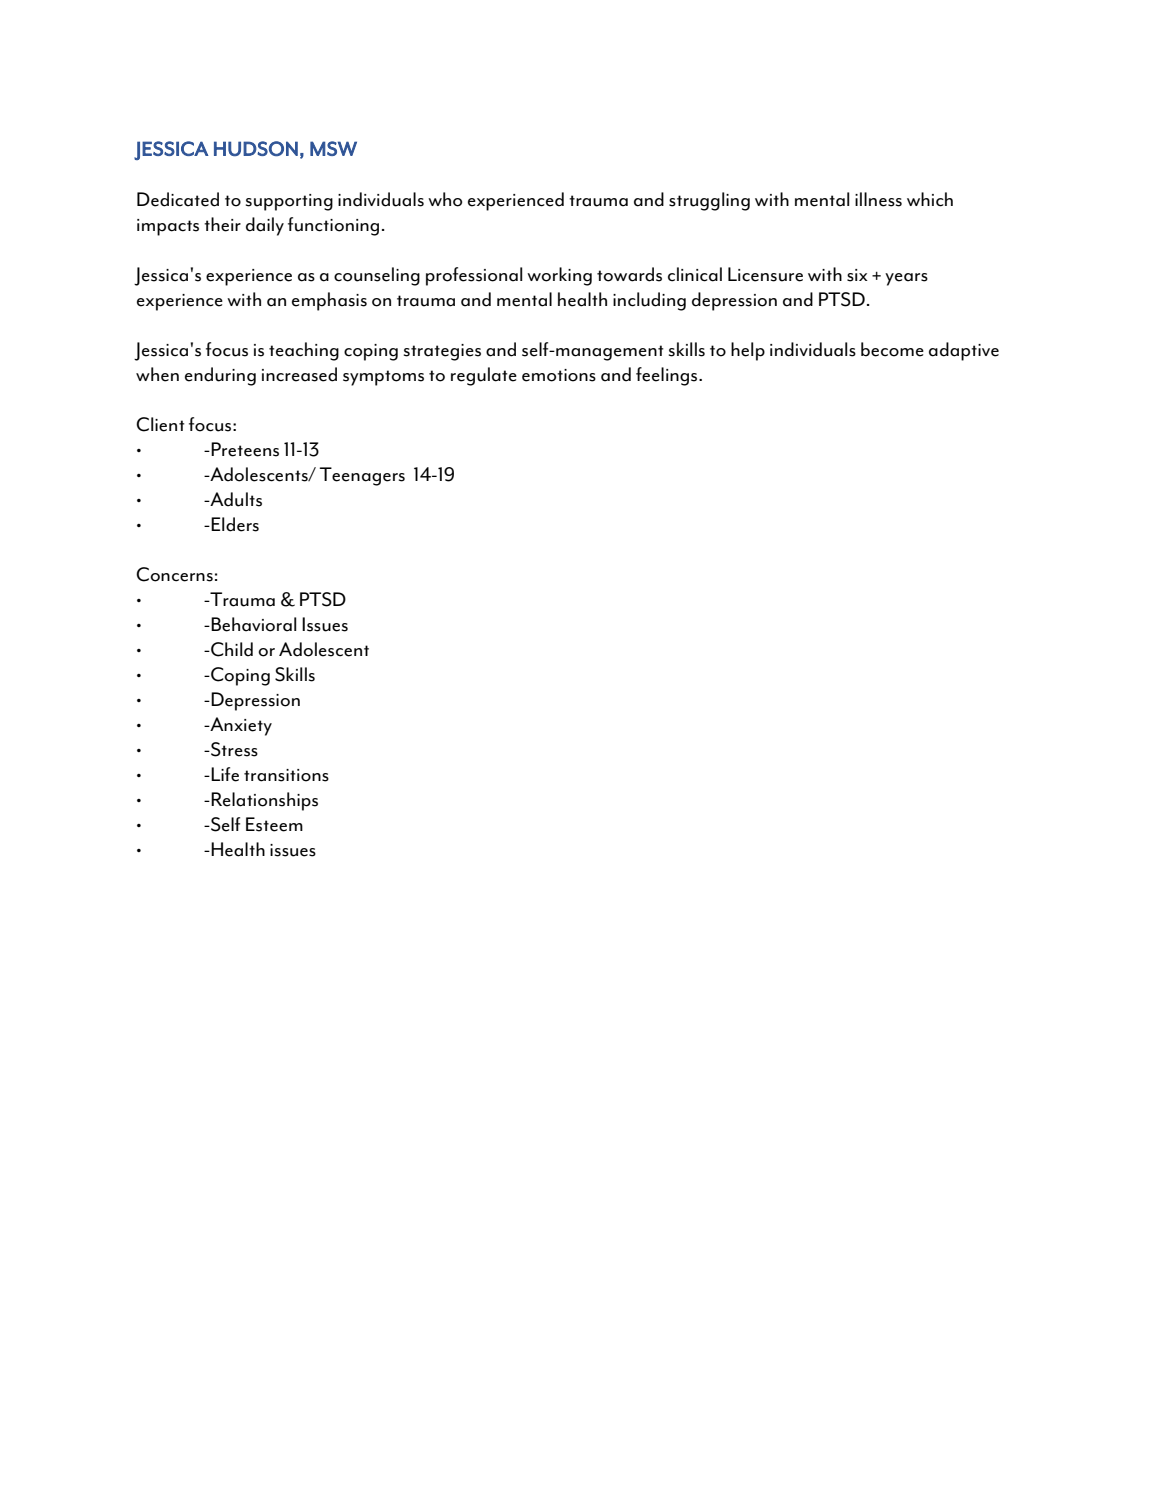 The height and width of the page is (1488, 1149). Describe the element at coordinates (668, 376) in the page. I see `feelings` at that location.
